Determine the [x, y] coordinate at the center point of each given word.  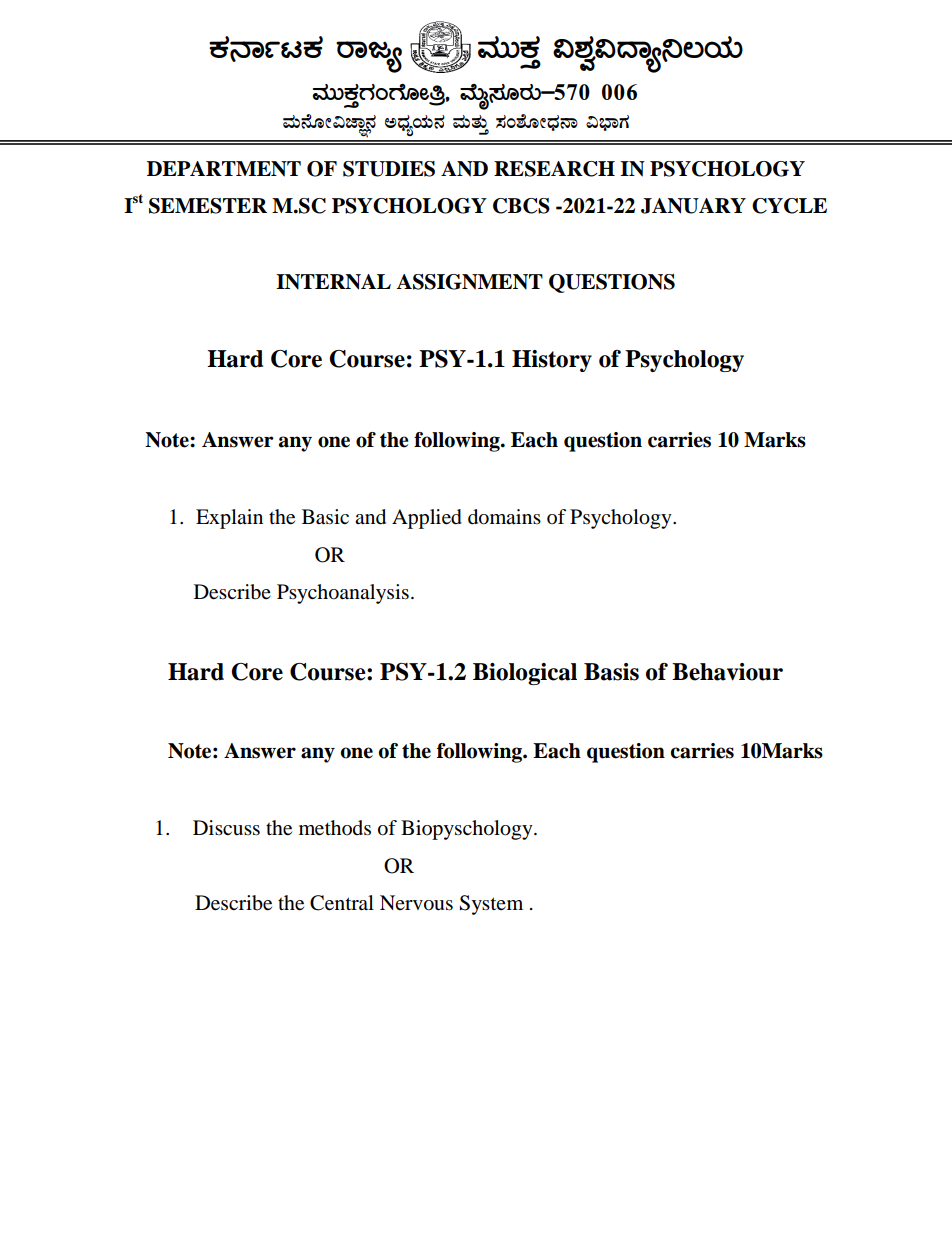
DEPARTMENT [224, 169]
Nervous [416, 903]
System [491, 905]
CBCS [521, 206]
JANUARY [693, 206]
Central [342, 903]
